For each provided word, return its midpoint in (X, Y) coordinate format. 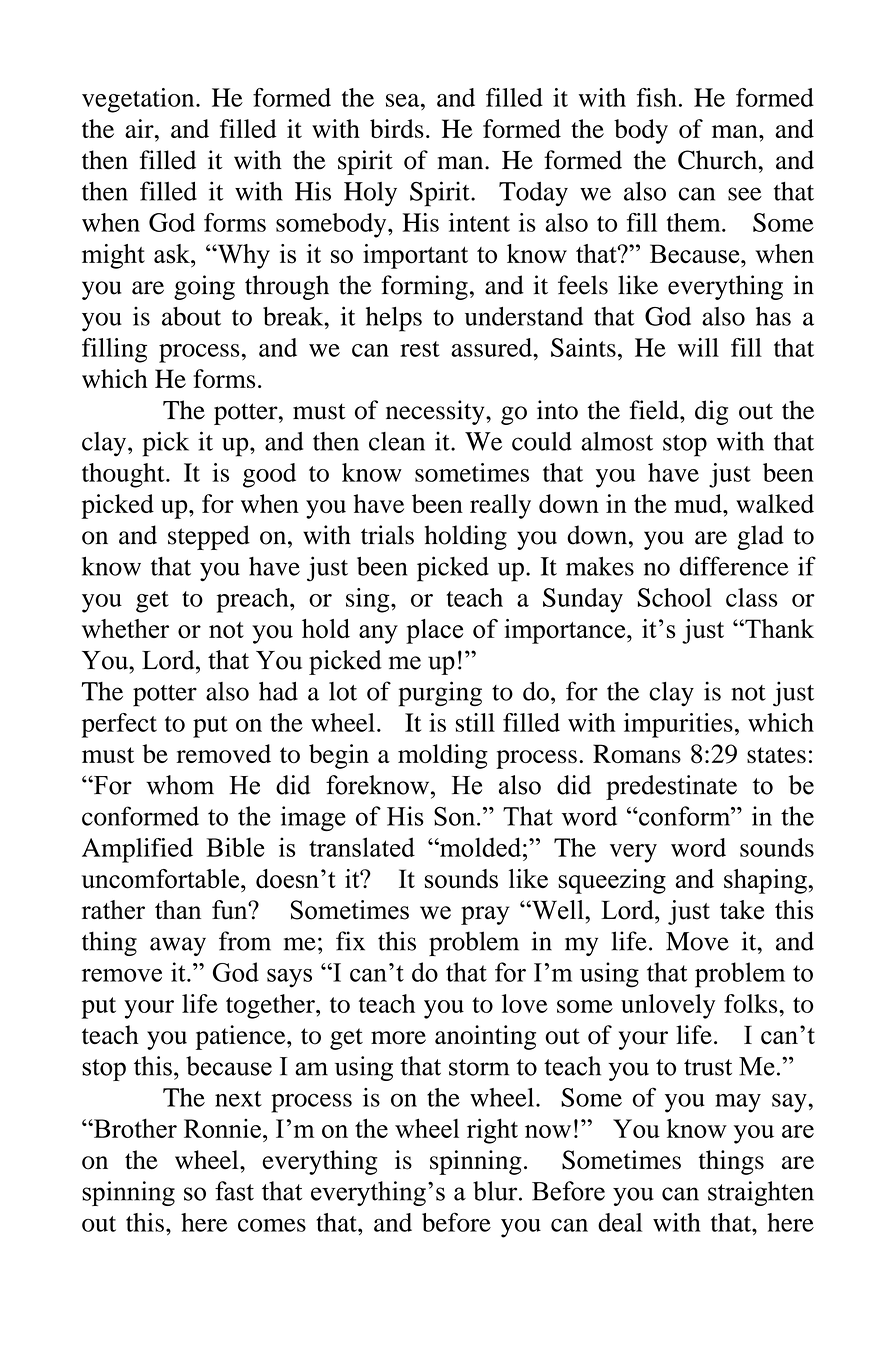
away (178, 946)
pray (485, 915)
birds (397, 128)
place (434, 631)
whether (125, 628)
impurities (678, 725)
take (742, 910)
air (140, 128)
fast (234, 1191)
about (191, 316)
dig (711, 412)
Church (718, 160)
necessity (436, 412)
